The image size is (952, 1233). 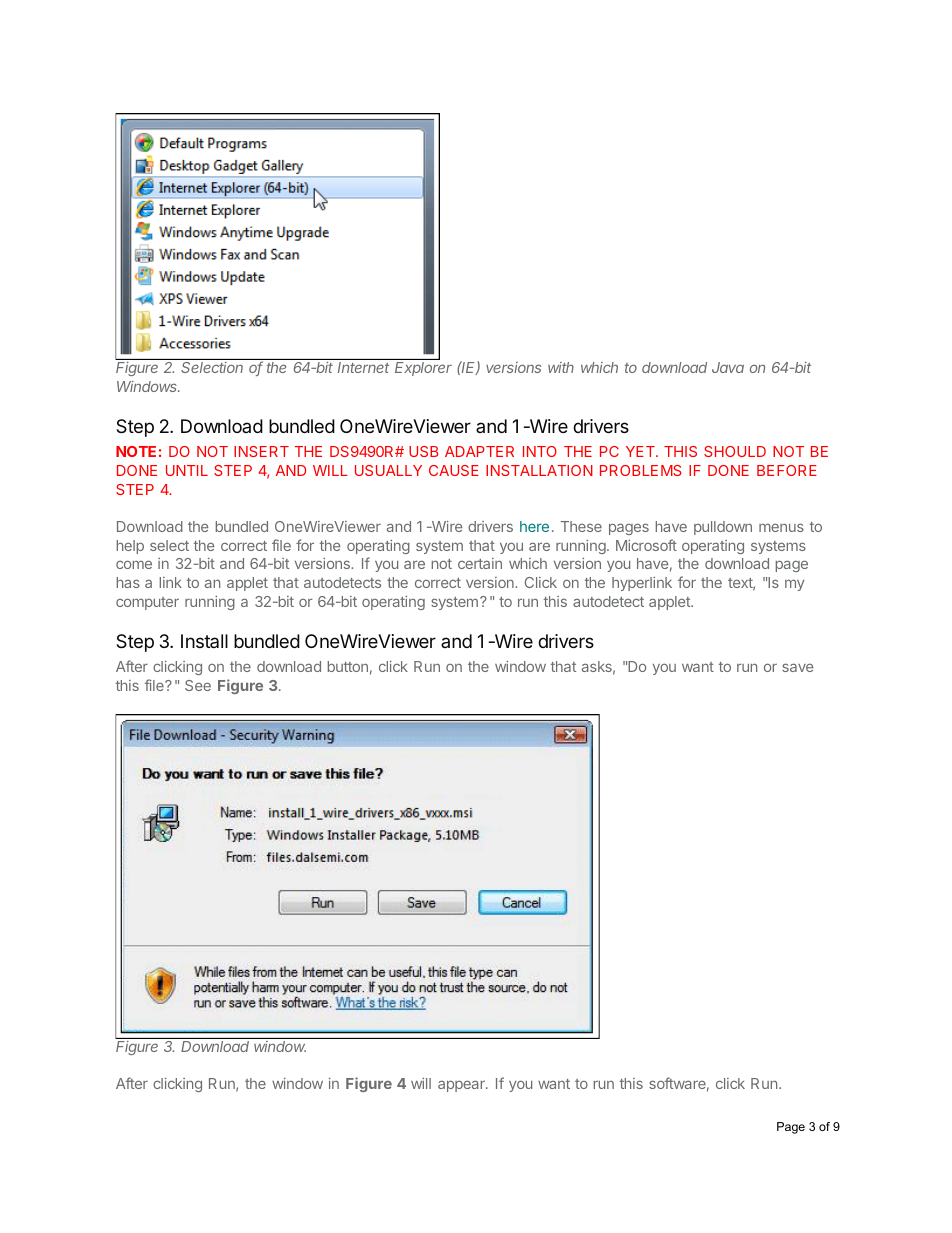 I want to click on computer, so click(x=147, y=603).
